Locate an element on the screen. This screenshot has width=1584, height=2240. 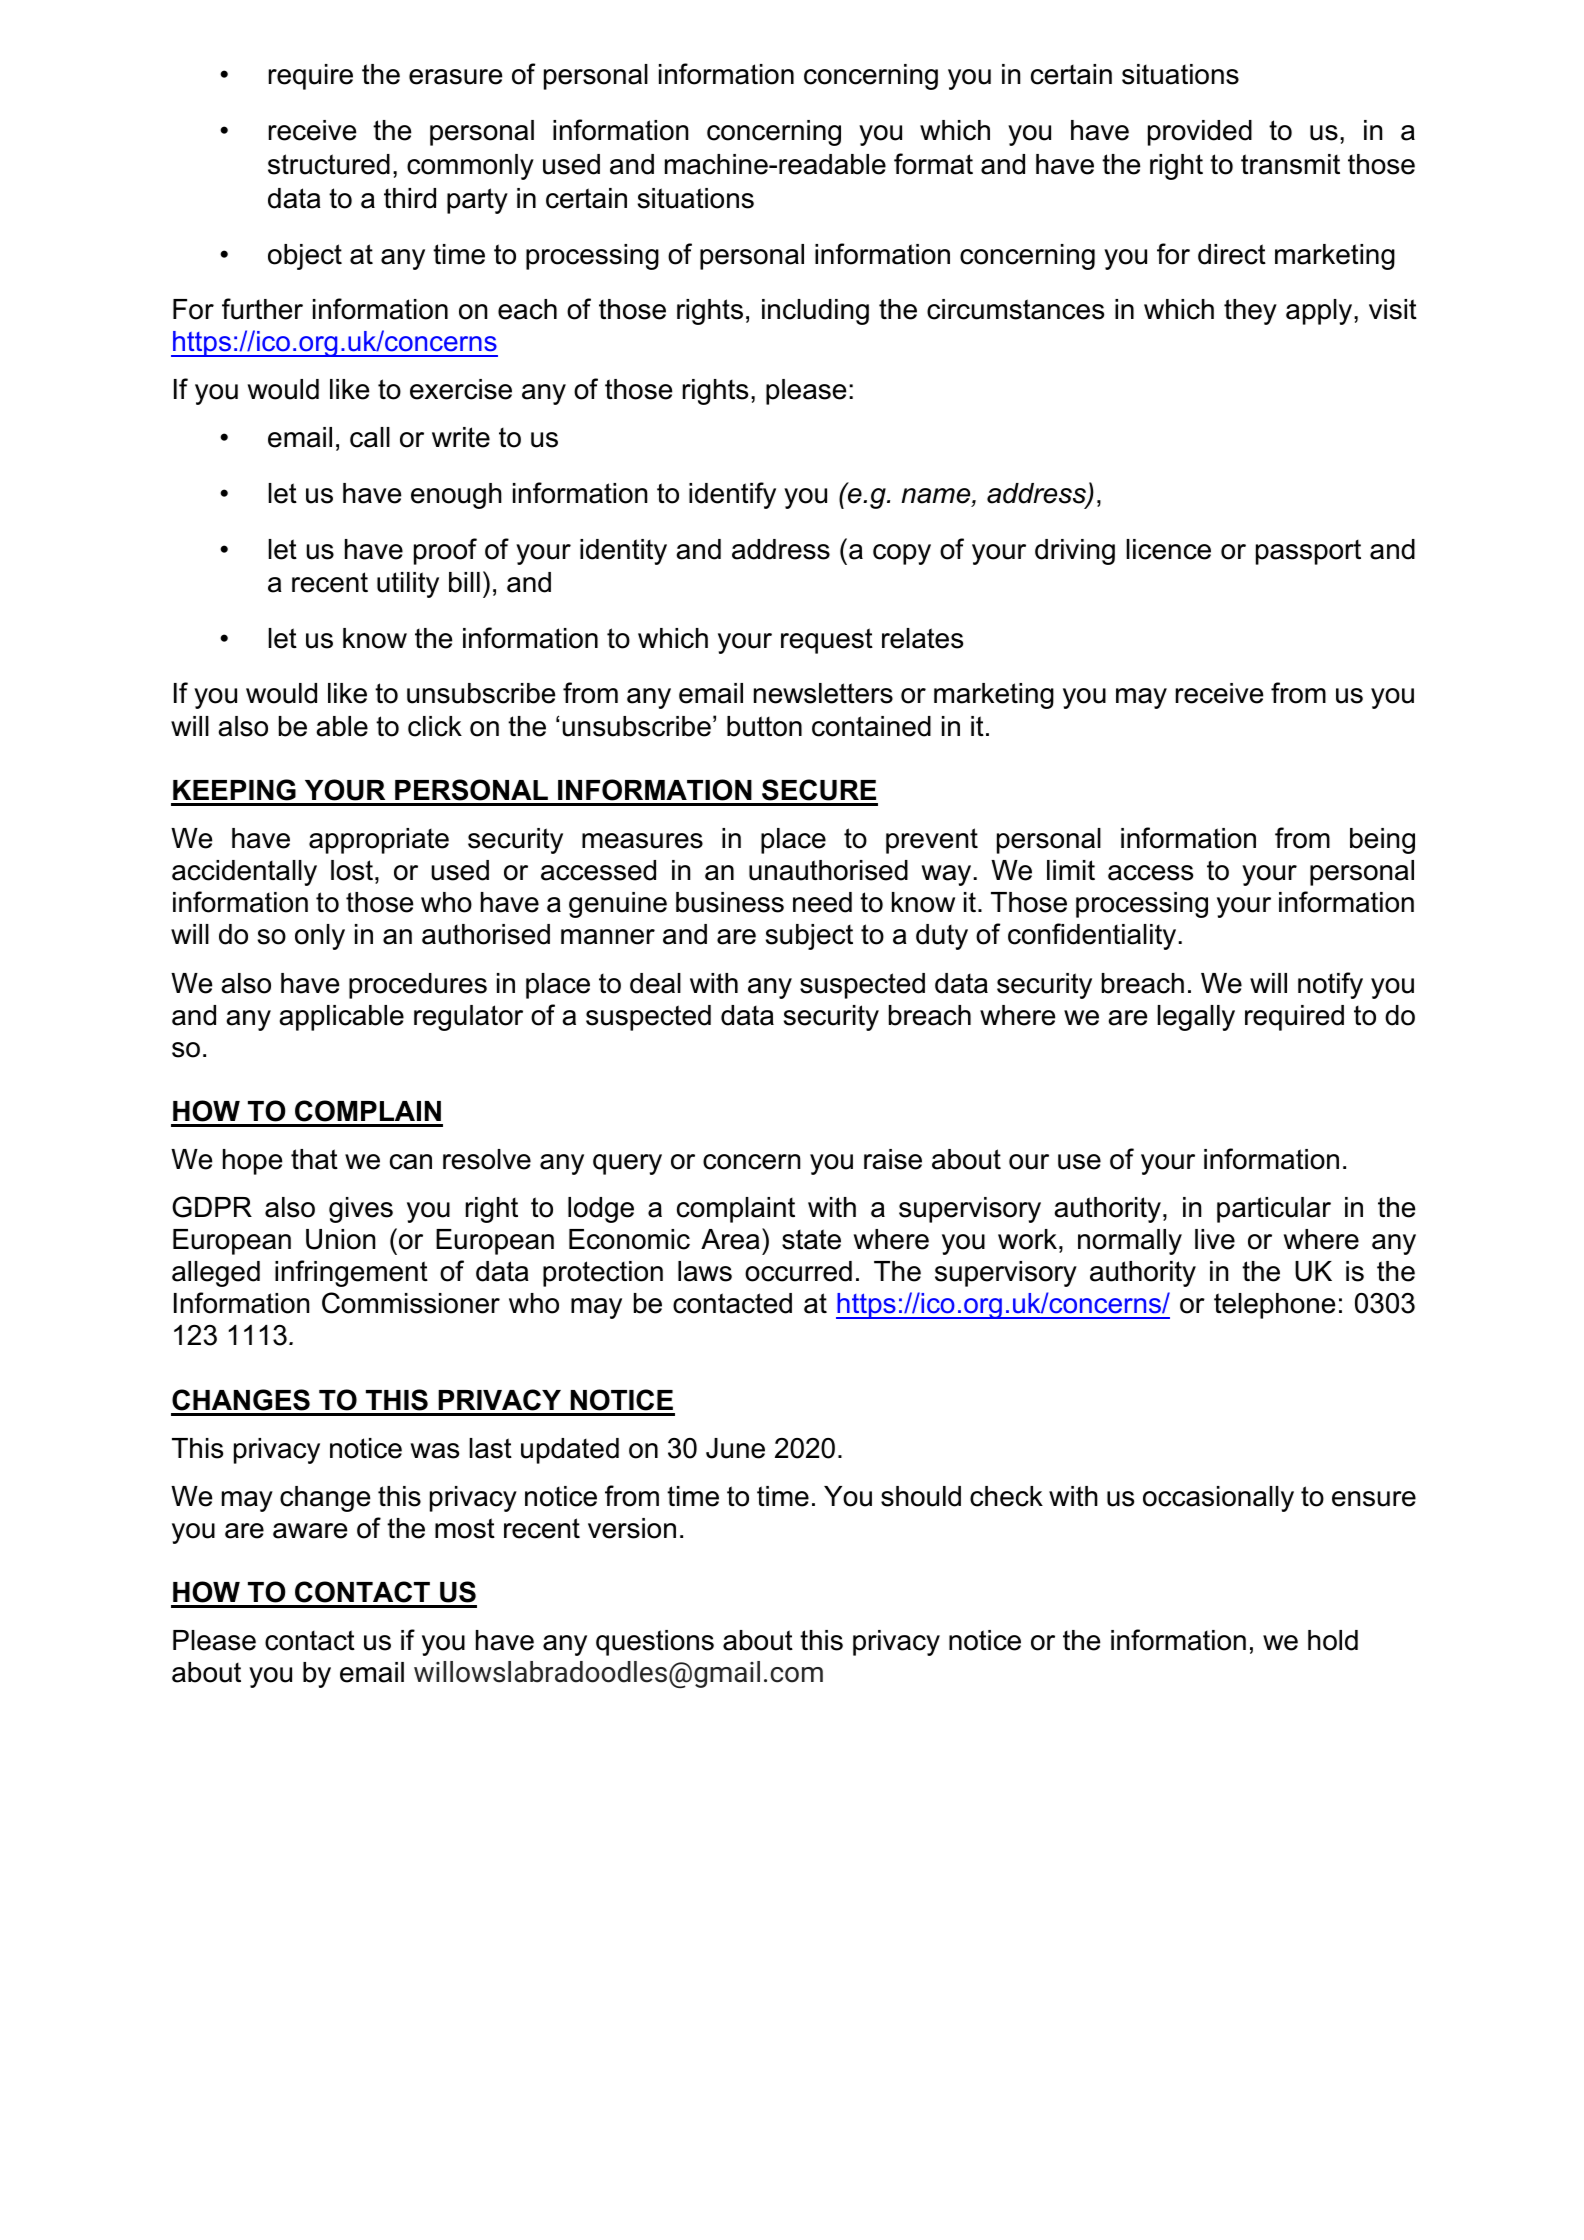
including is located at coordinates (815, 312).
